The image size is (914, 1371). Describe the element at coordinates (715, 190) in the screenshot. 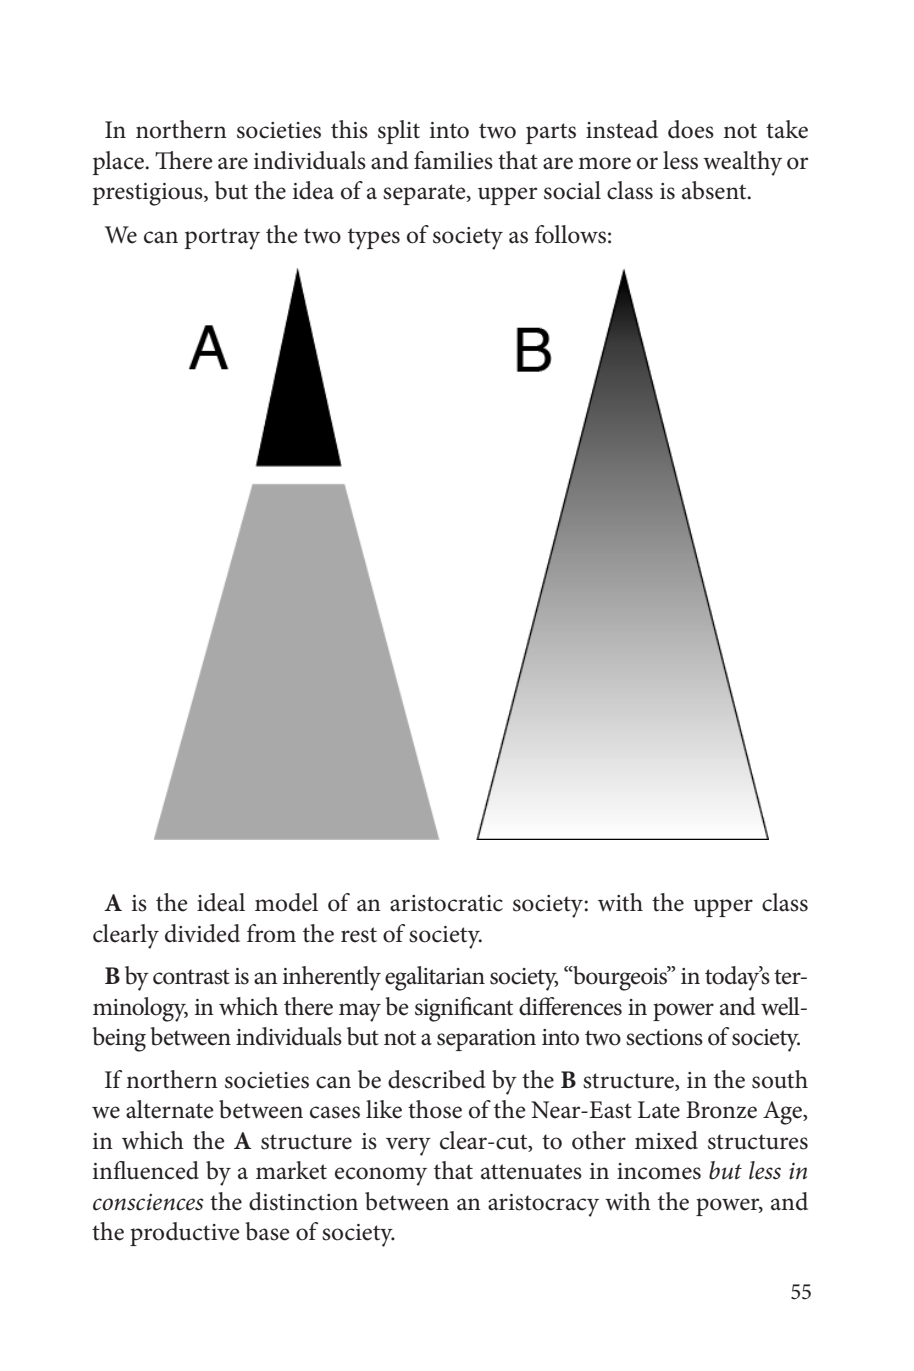

I see `absent` at that location.
